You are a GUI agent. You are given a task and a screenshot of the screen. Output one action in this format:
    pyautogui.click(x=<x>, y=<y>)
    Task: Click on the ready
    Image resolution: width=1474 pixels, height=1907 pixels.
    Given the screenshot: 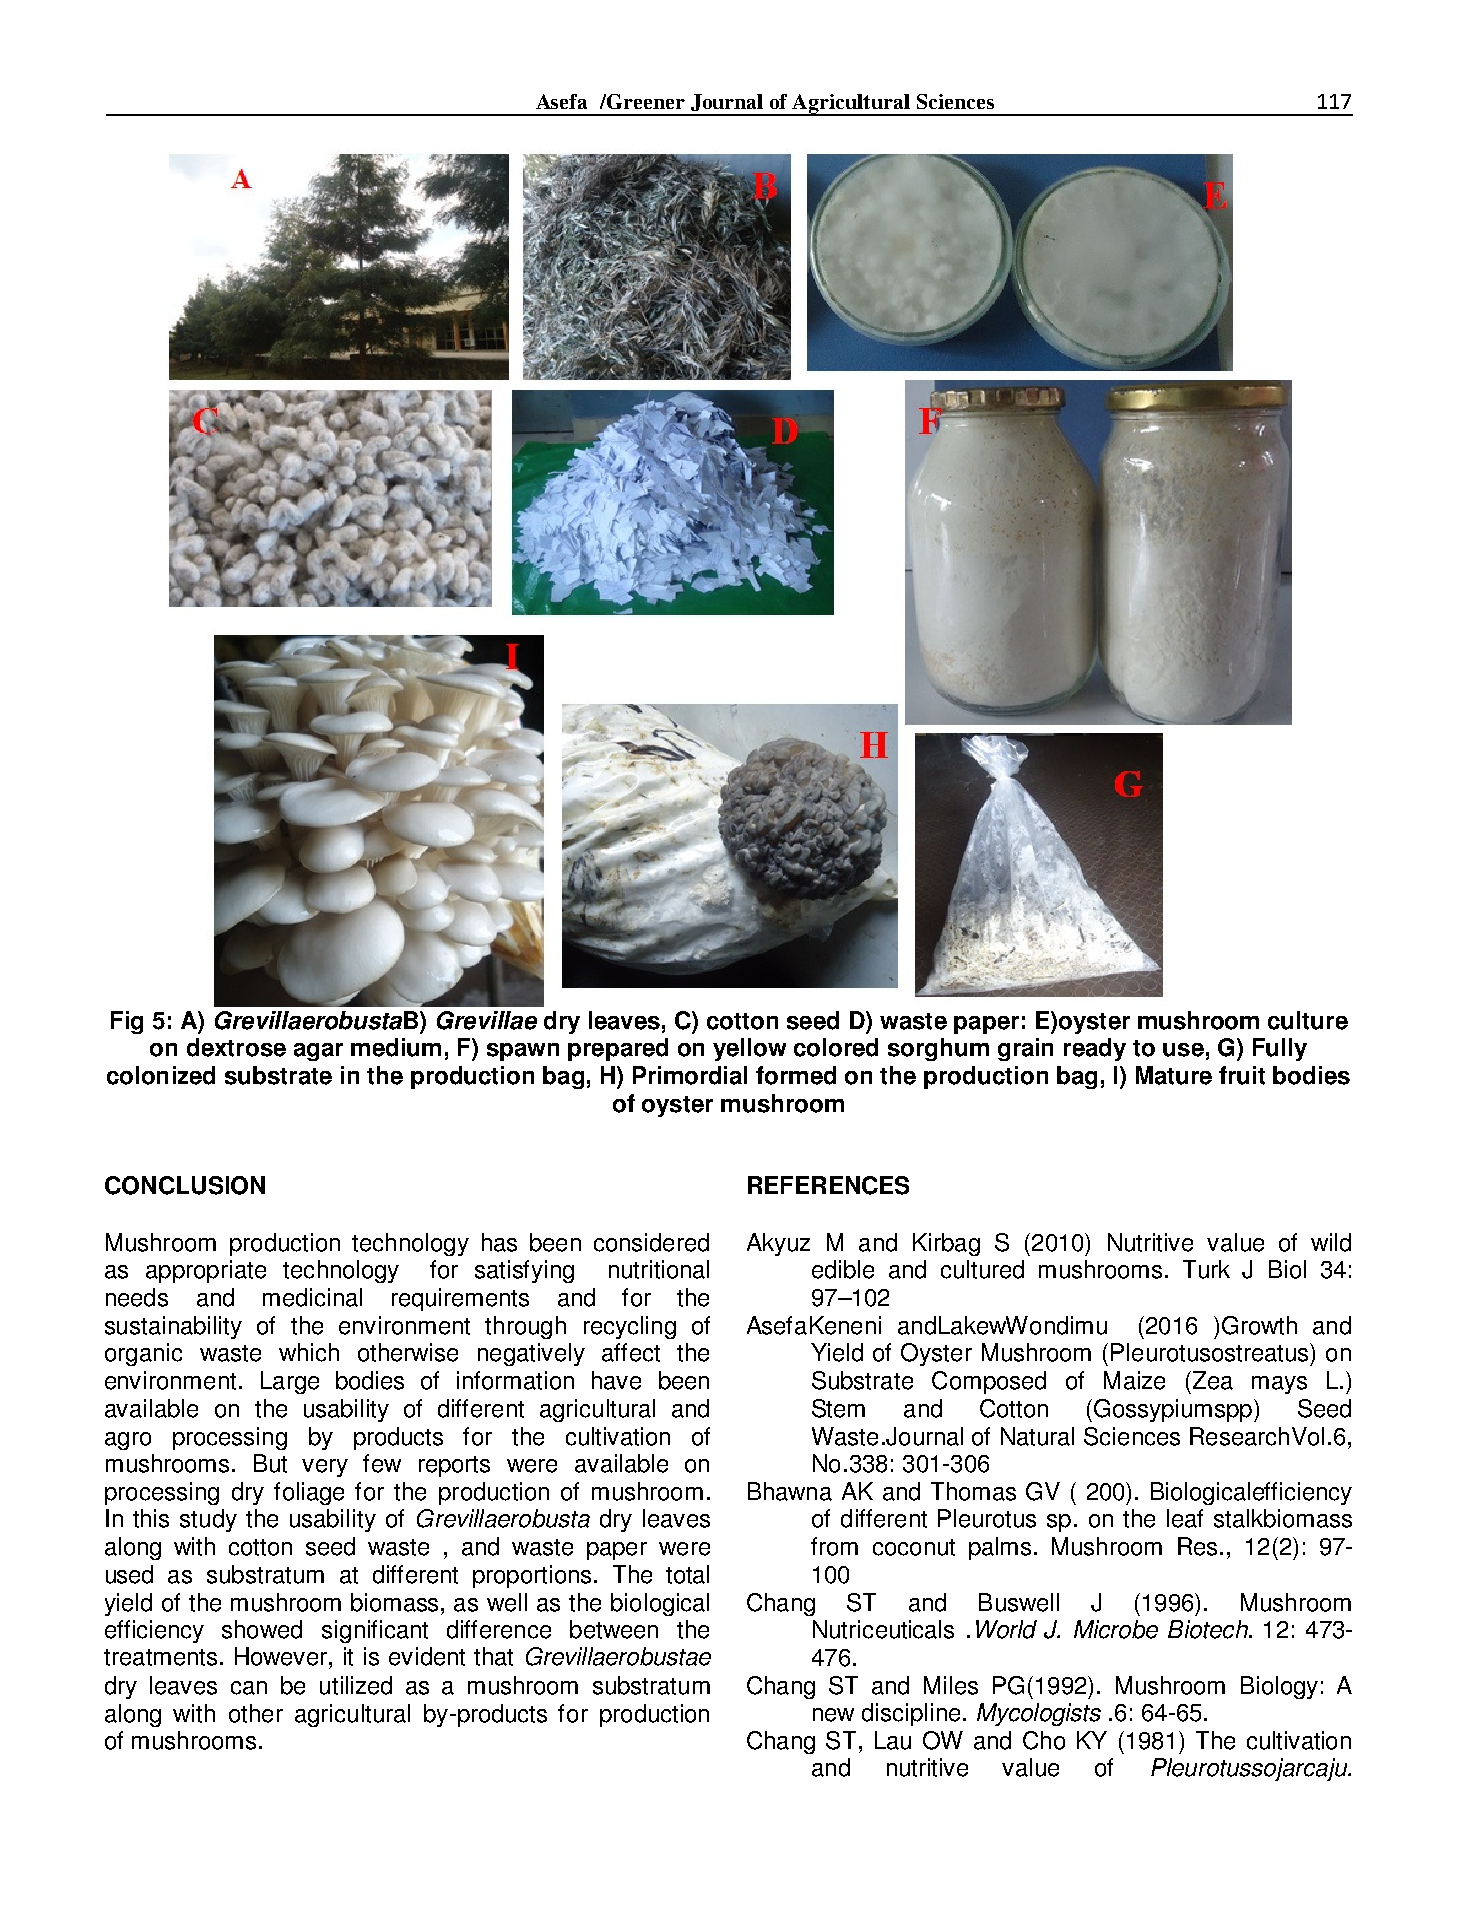 What is the action you would take?
    pyautogui.click(x=1095, y=1049)
